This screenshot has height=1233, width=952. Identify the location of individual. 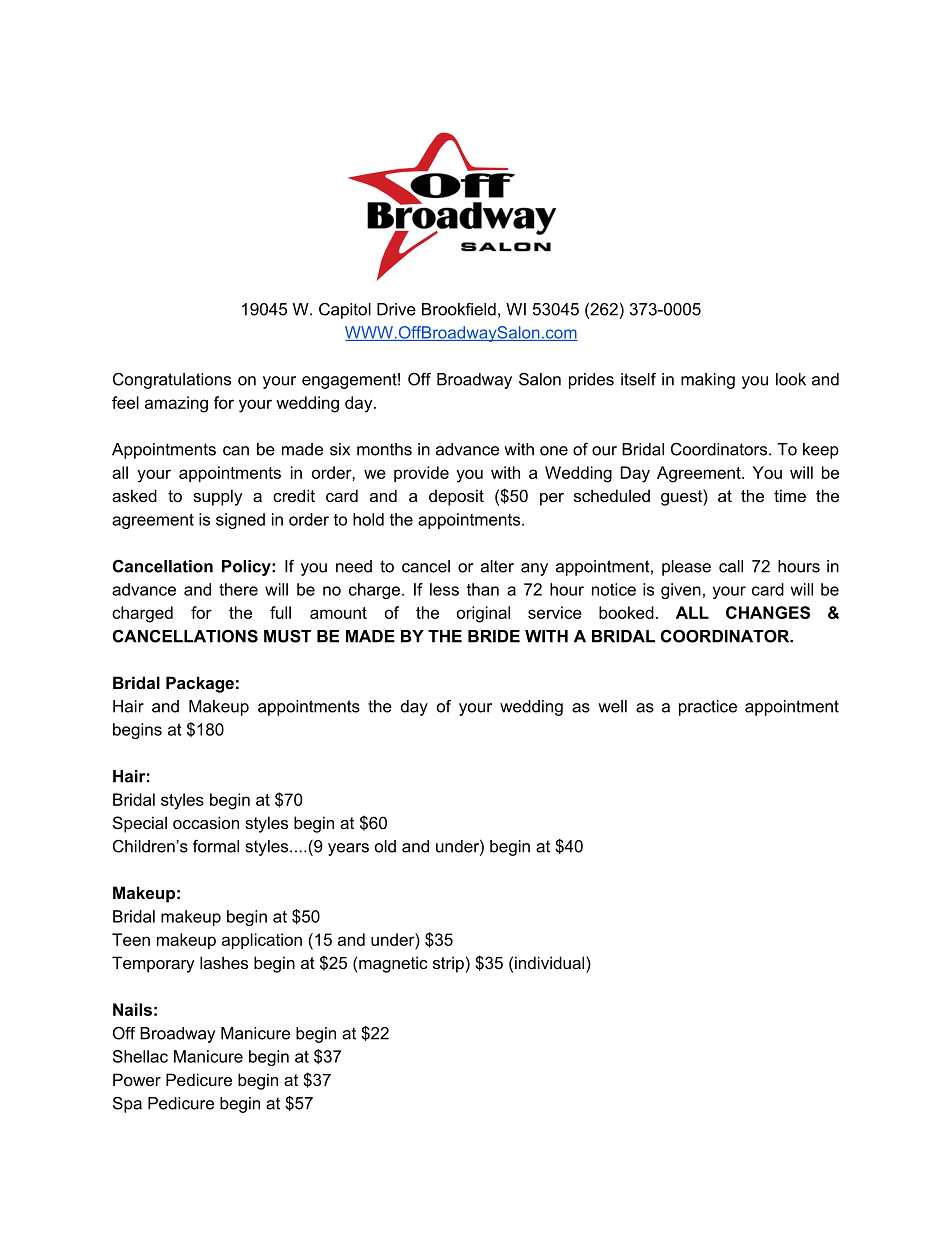
(551, 962).
